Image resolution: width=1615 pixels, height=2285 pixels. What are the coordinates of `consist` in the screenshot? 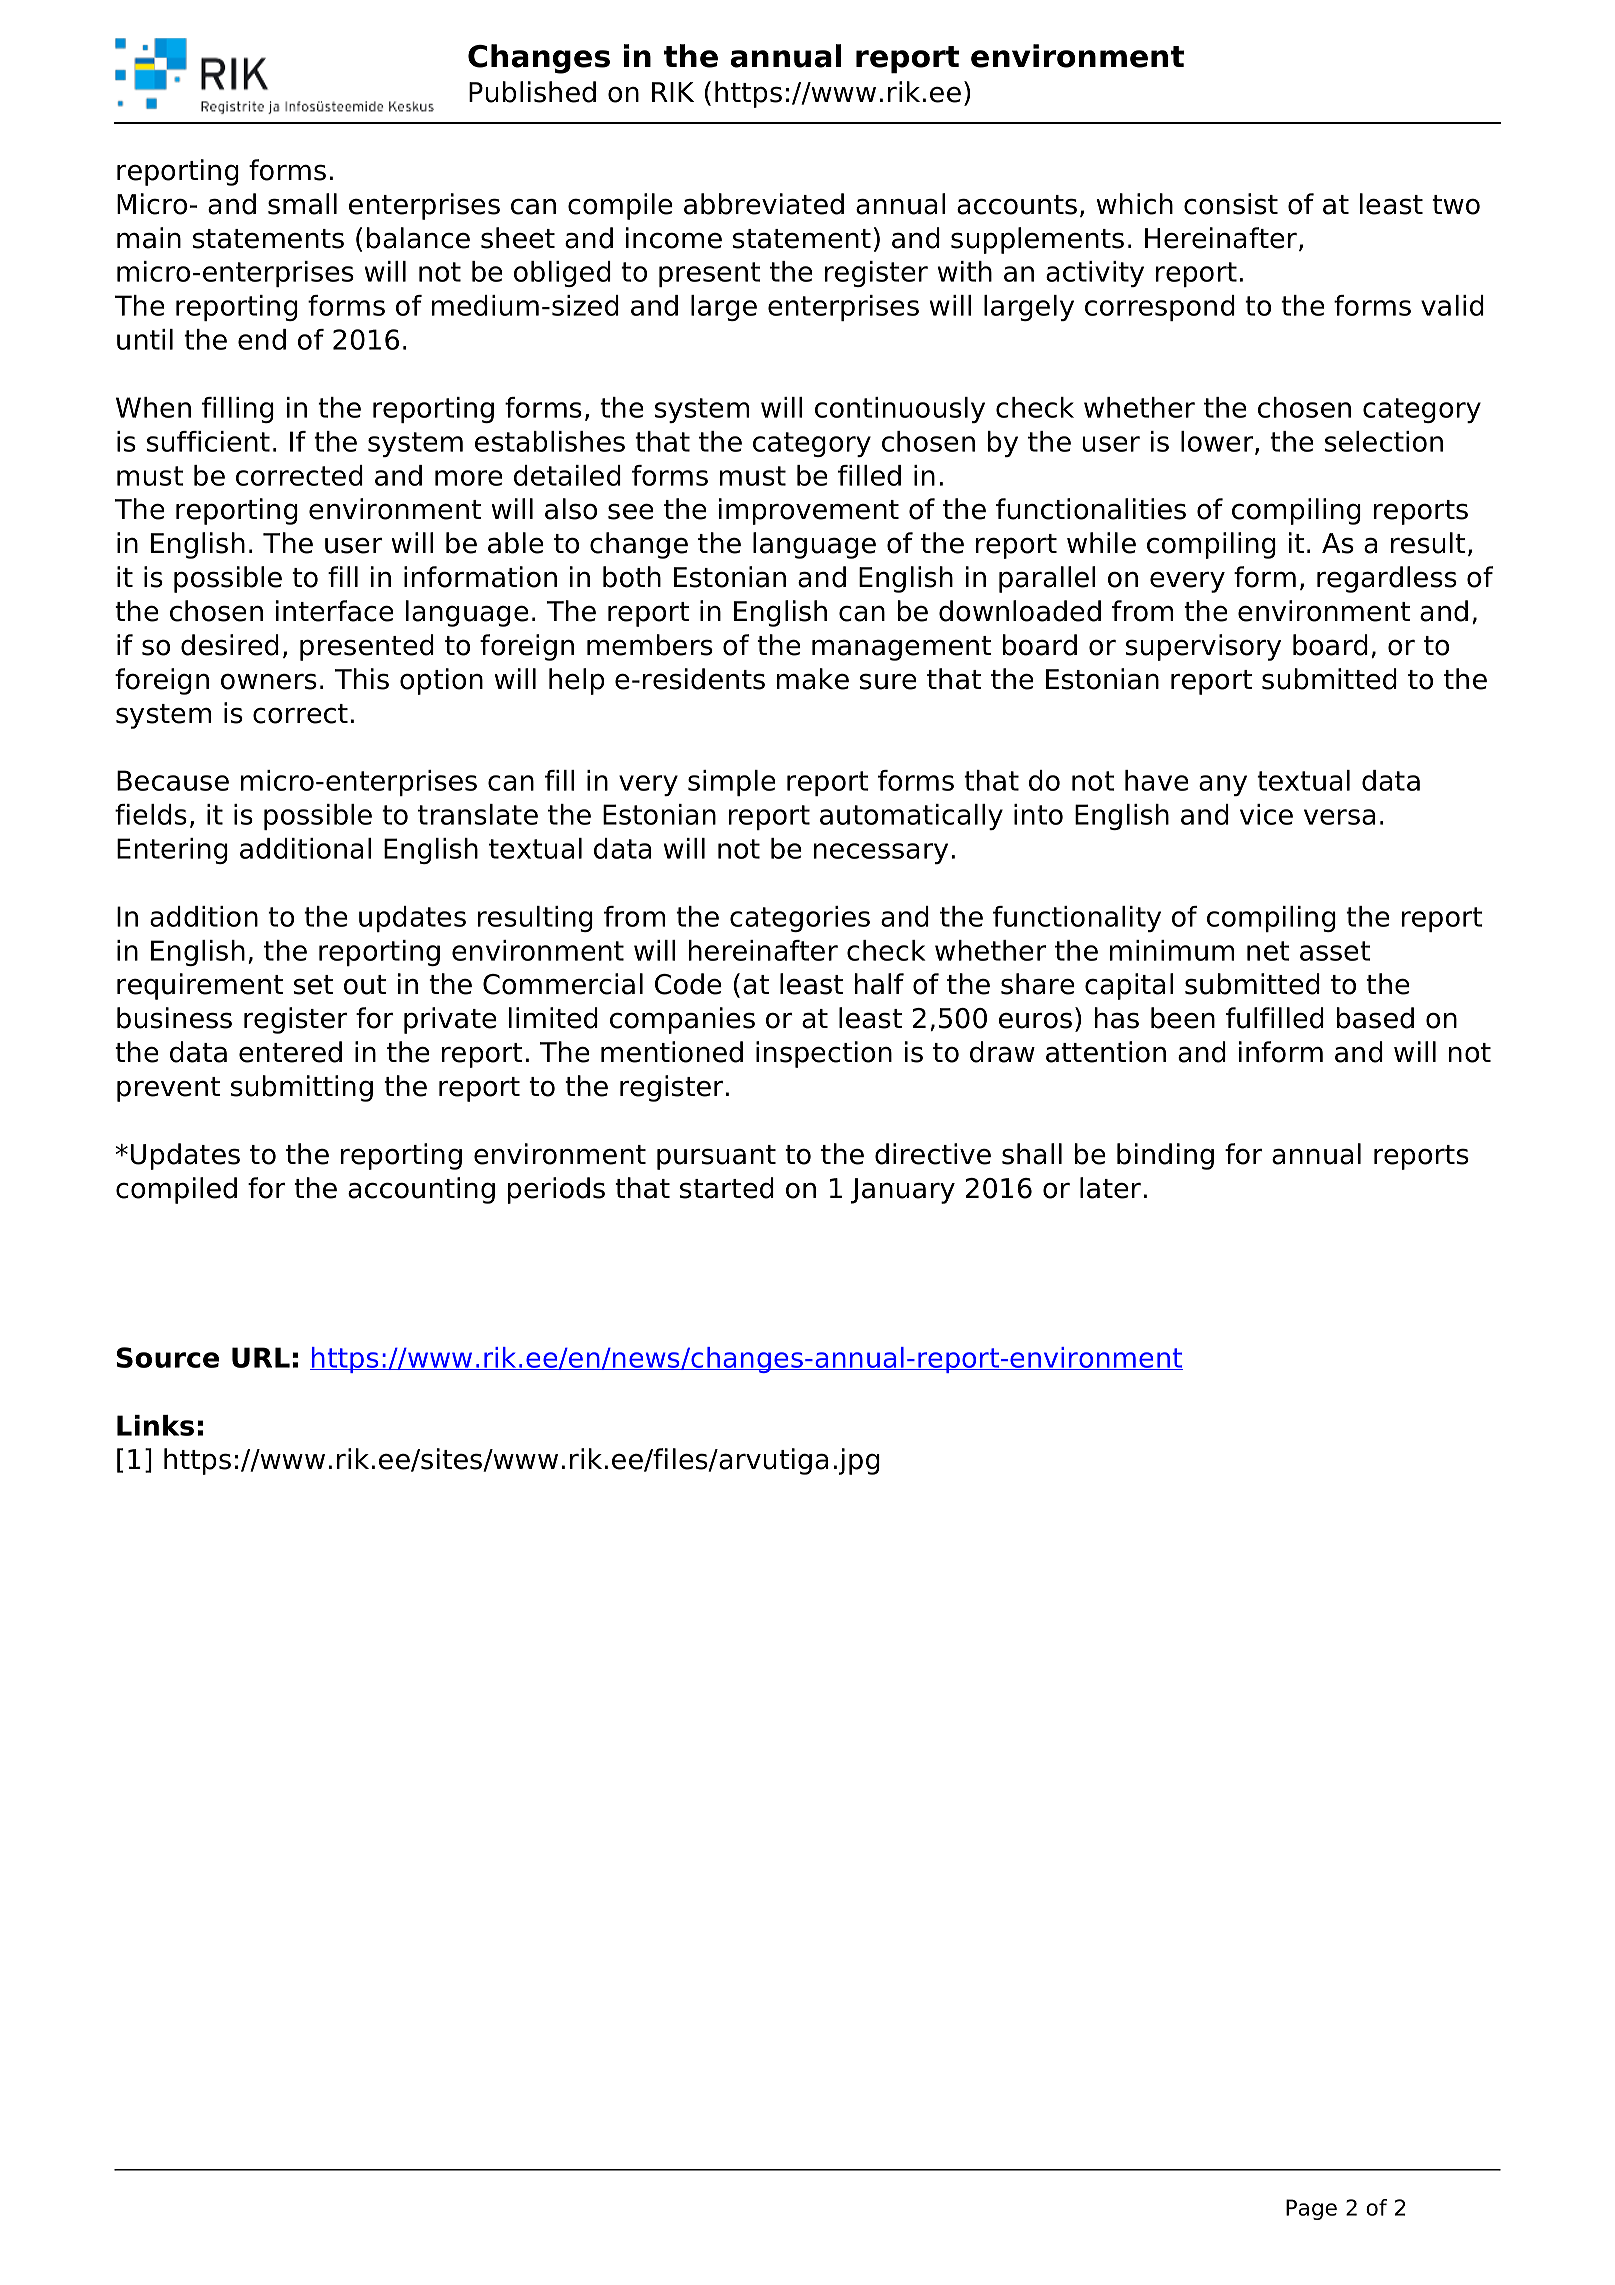 It's located at (1231, 204).
